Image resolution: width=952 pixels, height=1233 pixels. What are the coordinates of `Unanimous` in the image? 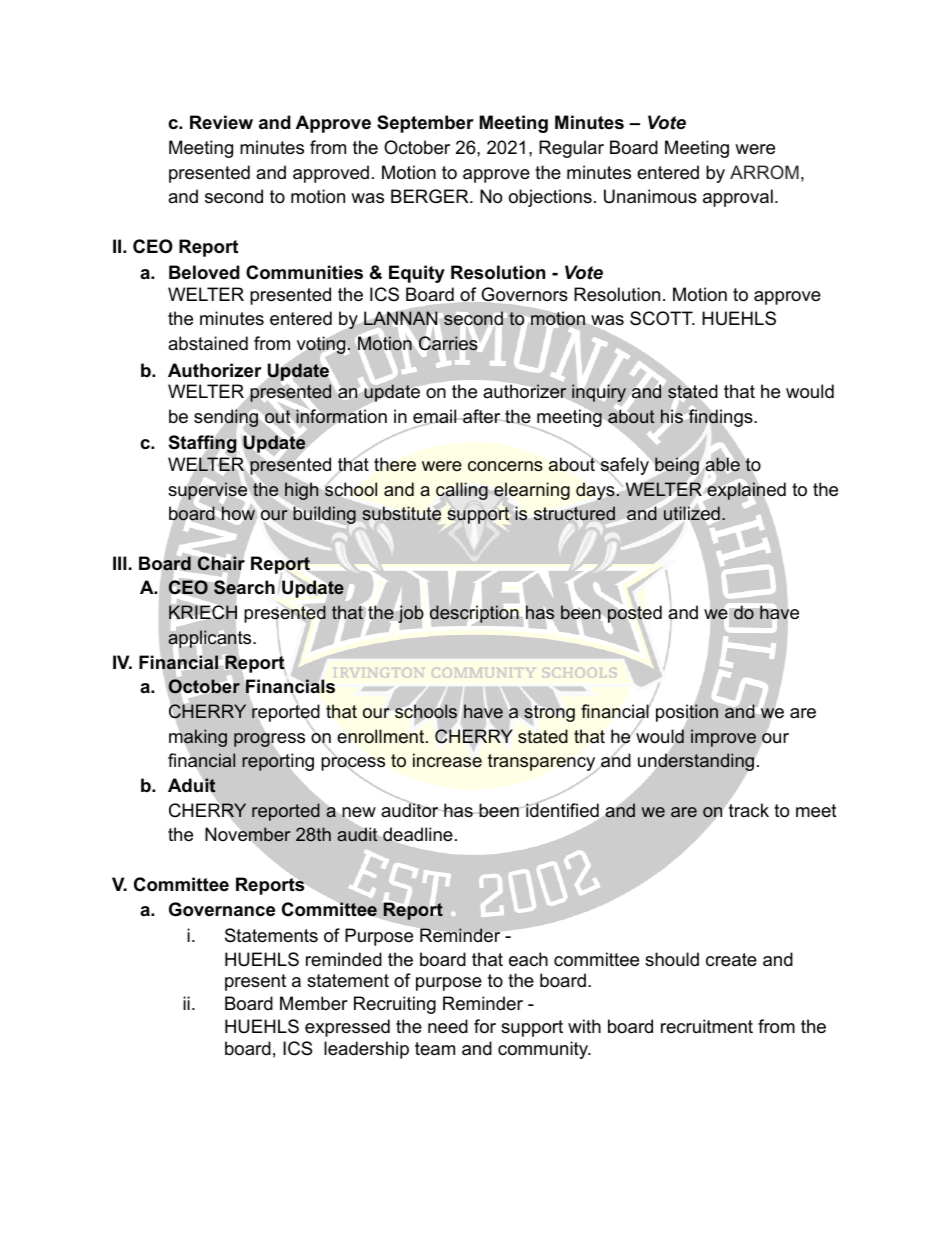 It's located at (650, 196).
